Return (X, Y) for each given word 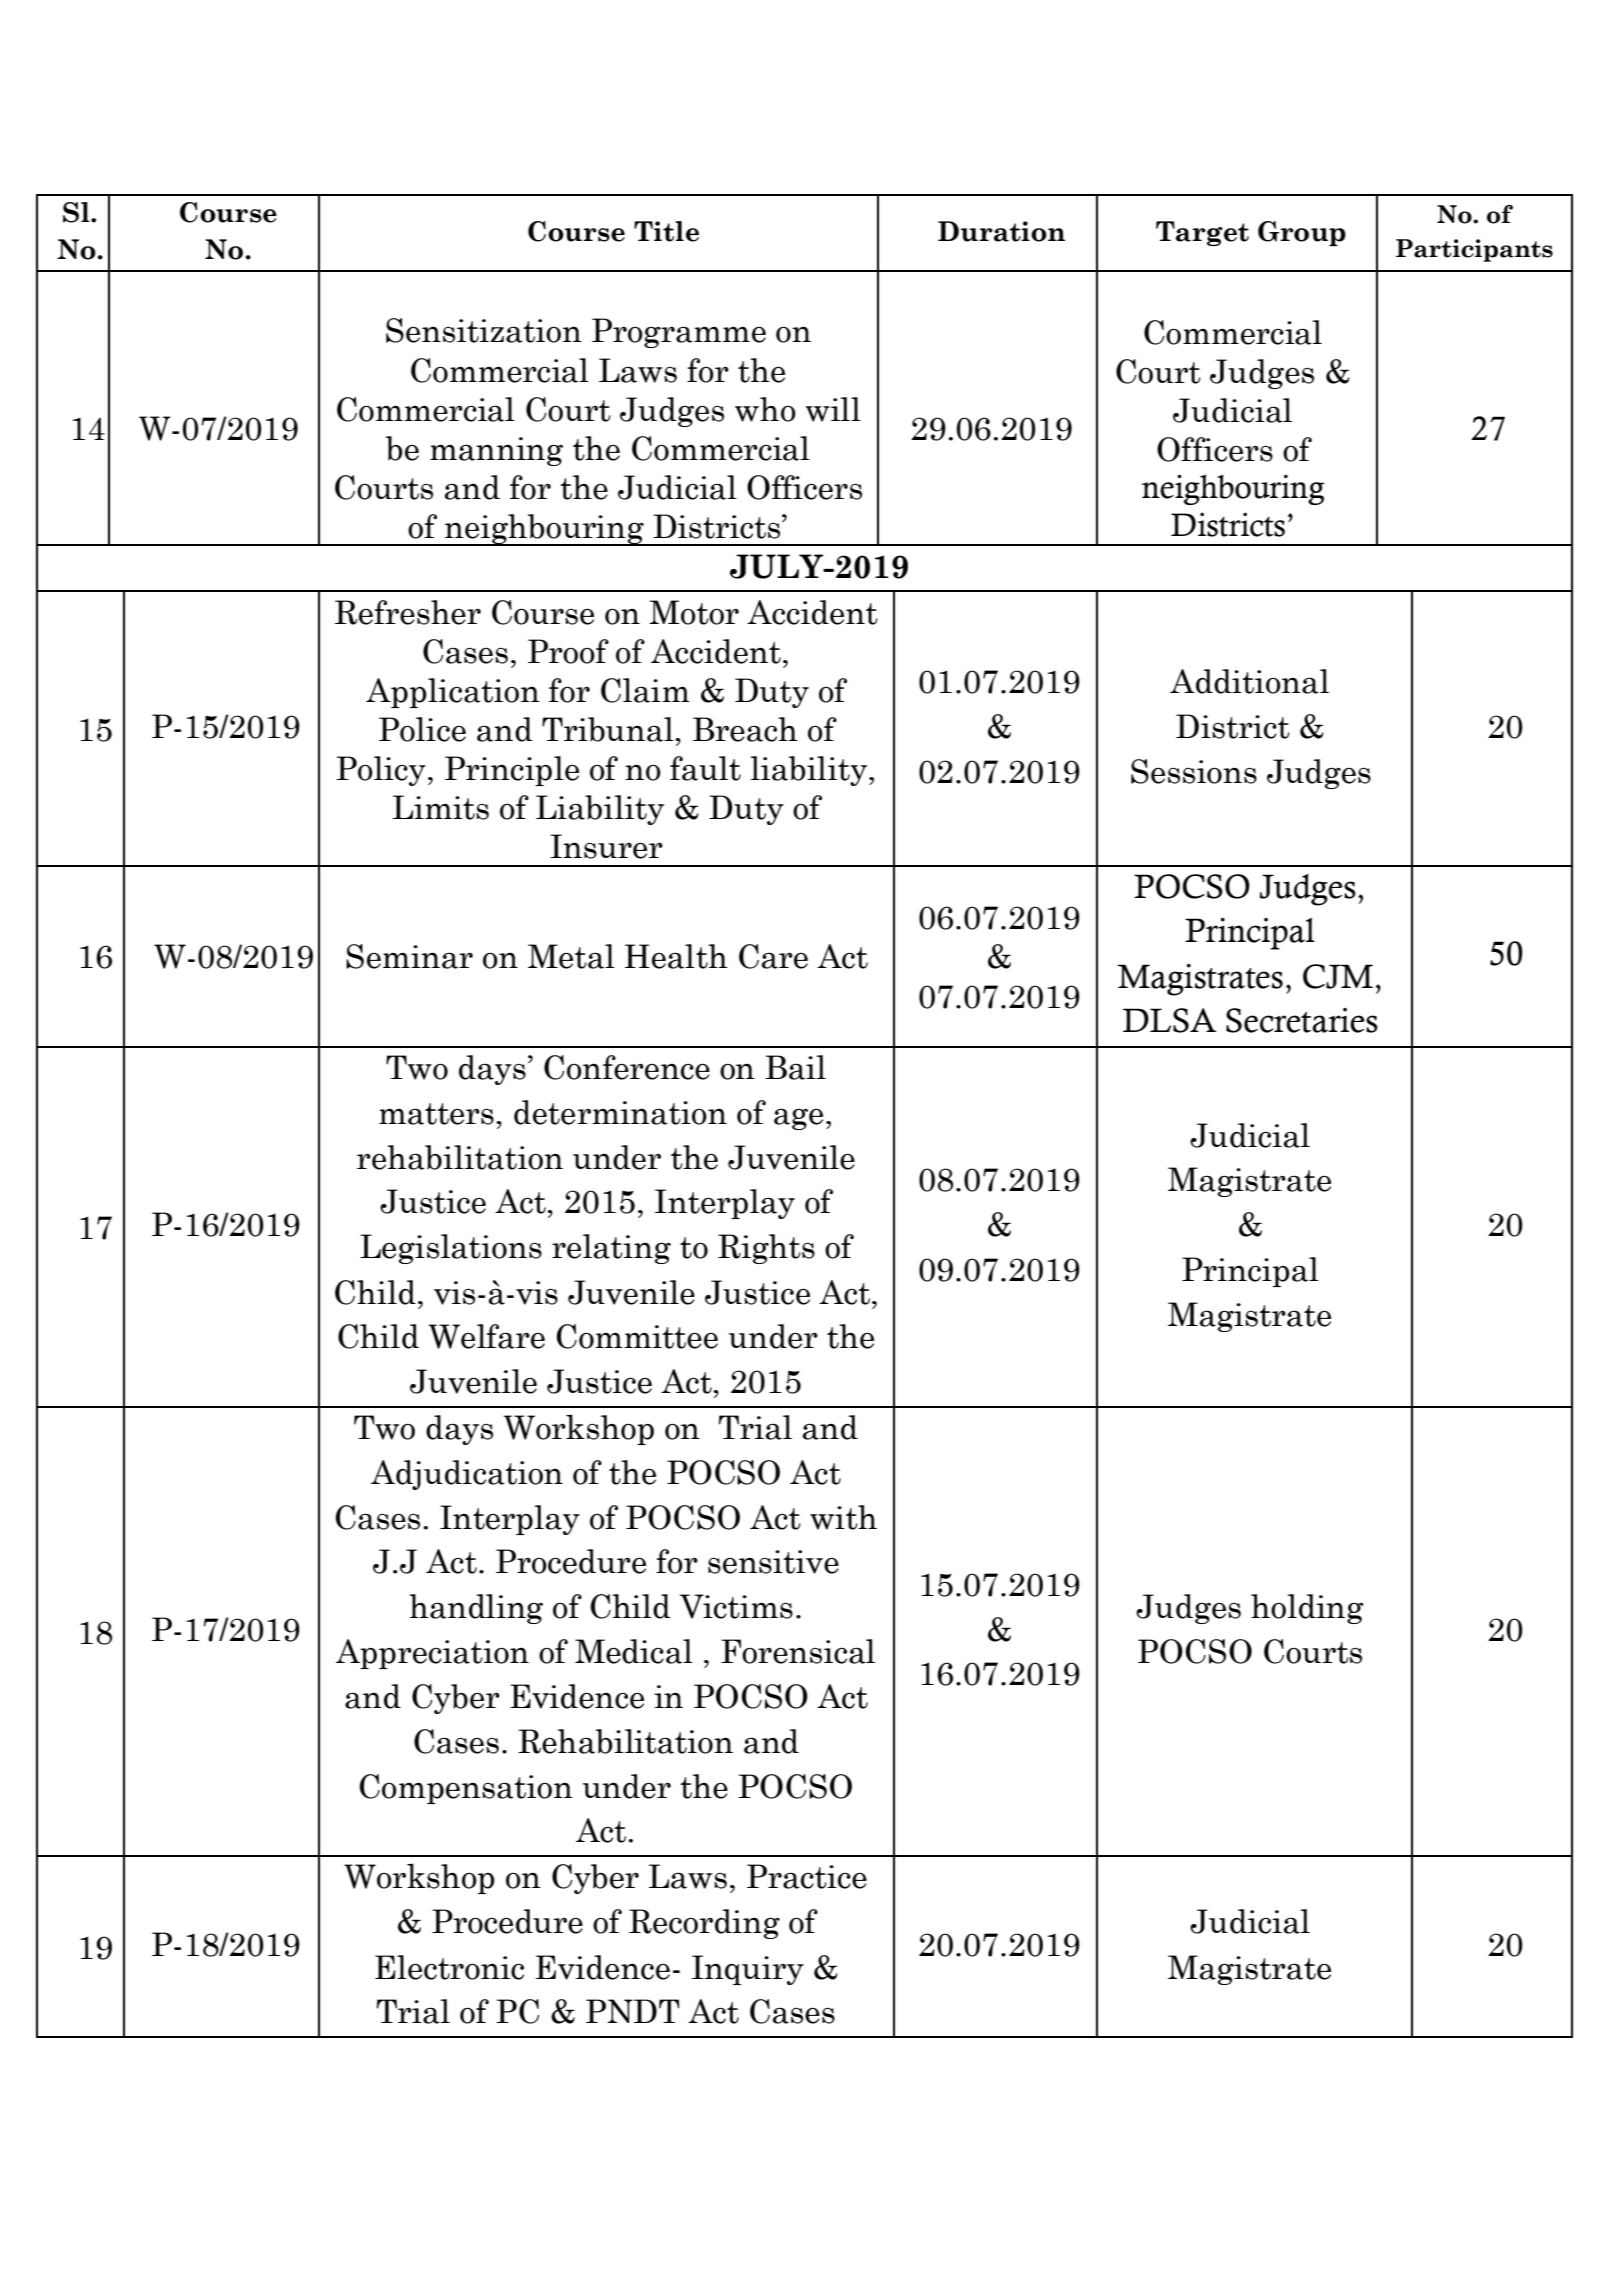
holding (1307, 1609)
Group (1302, 233)
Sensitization (484, 330)
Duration (1001, 231)
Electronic (449, 1967)
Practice (807, 1876)
